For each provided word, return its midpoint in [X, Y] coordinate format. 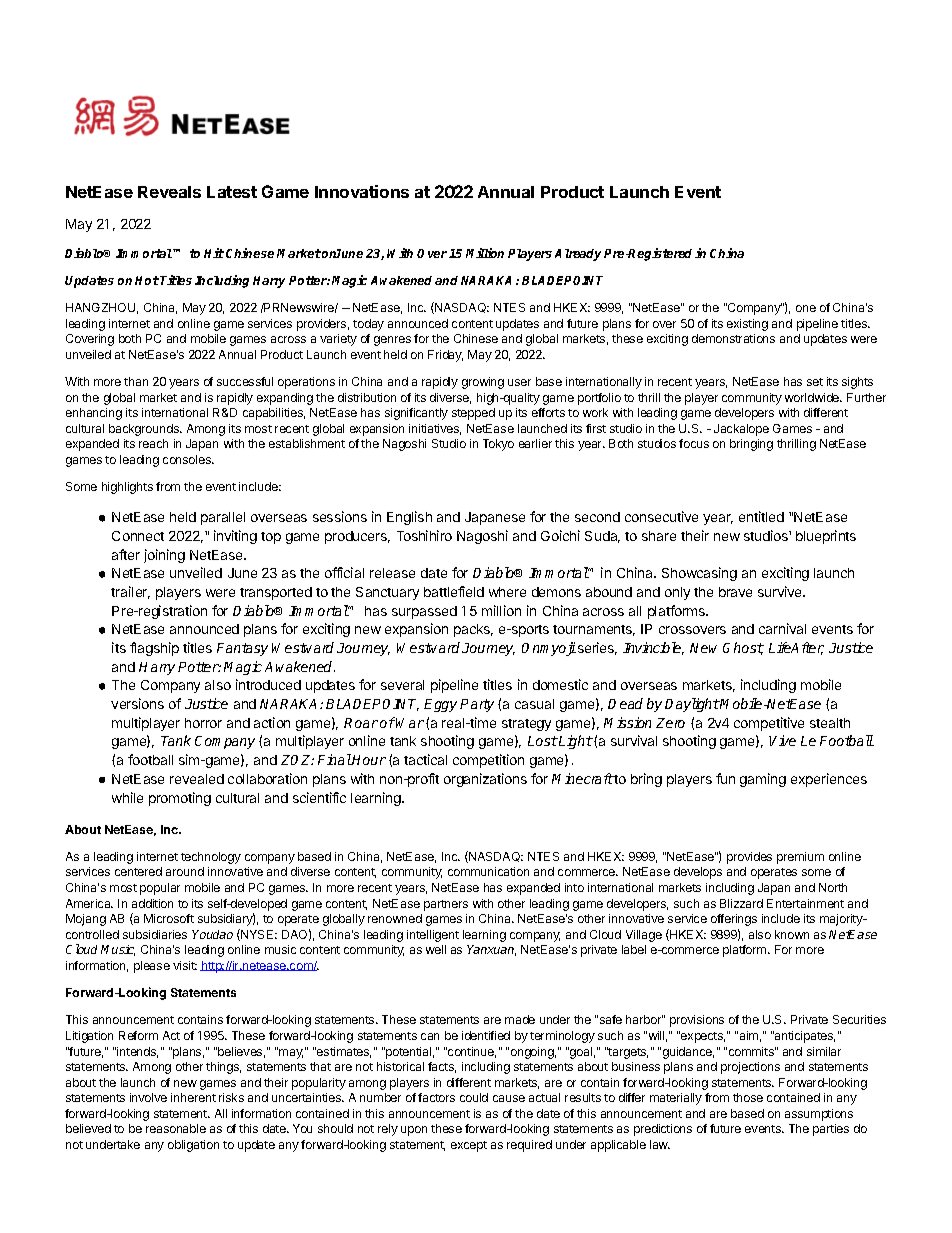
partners [446, 905]
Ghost [743, 648]
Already [578, 255]
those [748, 1097]
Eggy [442, 705]
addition [152, 903]
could [474, 1097]
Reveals [169, 192]
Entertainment [805, 903]
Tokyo [498, 445]
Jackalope [741, 430]
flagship [154, 649]
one [806, 308]
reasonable [176, 1128]
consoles [188, 459]
